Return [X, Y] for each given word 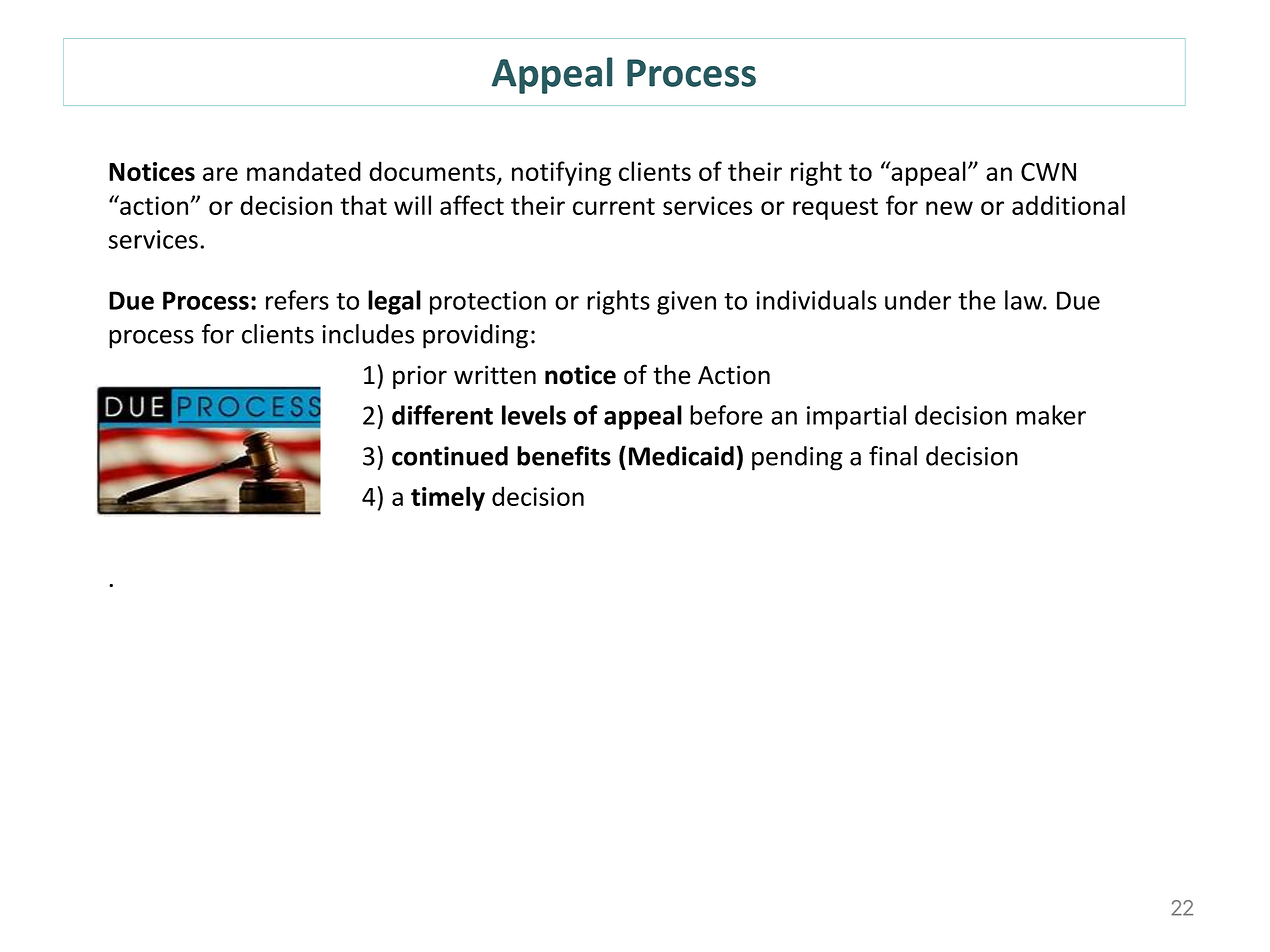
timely [448, 498]
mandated [304, 171]
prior [420, 377]
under [918, 300]
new [949, 208]
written [495, 375]
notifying [561, 173]
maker [1051, 415]
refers [297, 300]
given [686, 303]
